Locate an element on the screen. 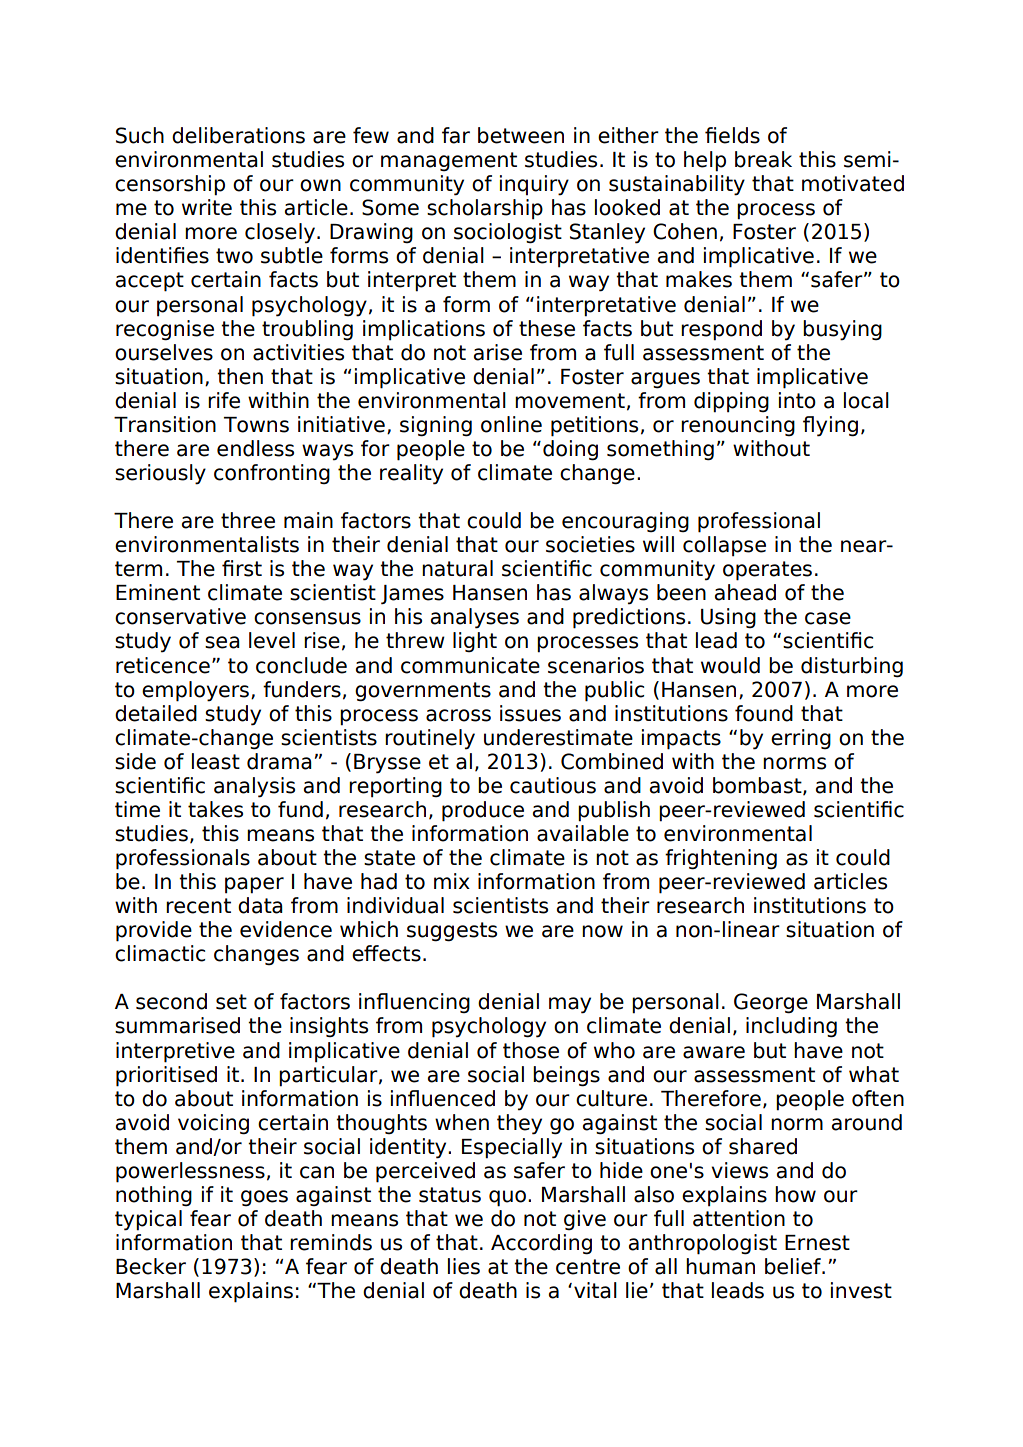  three is located at coordinates (248, 520).
